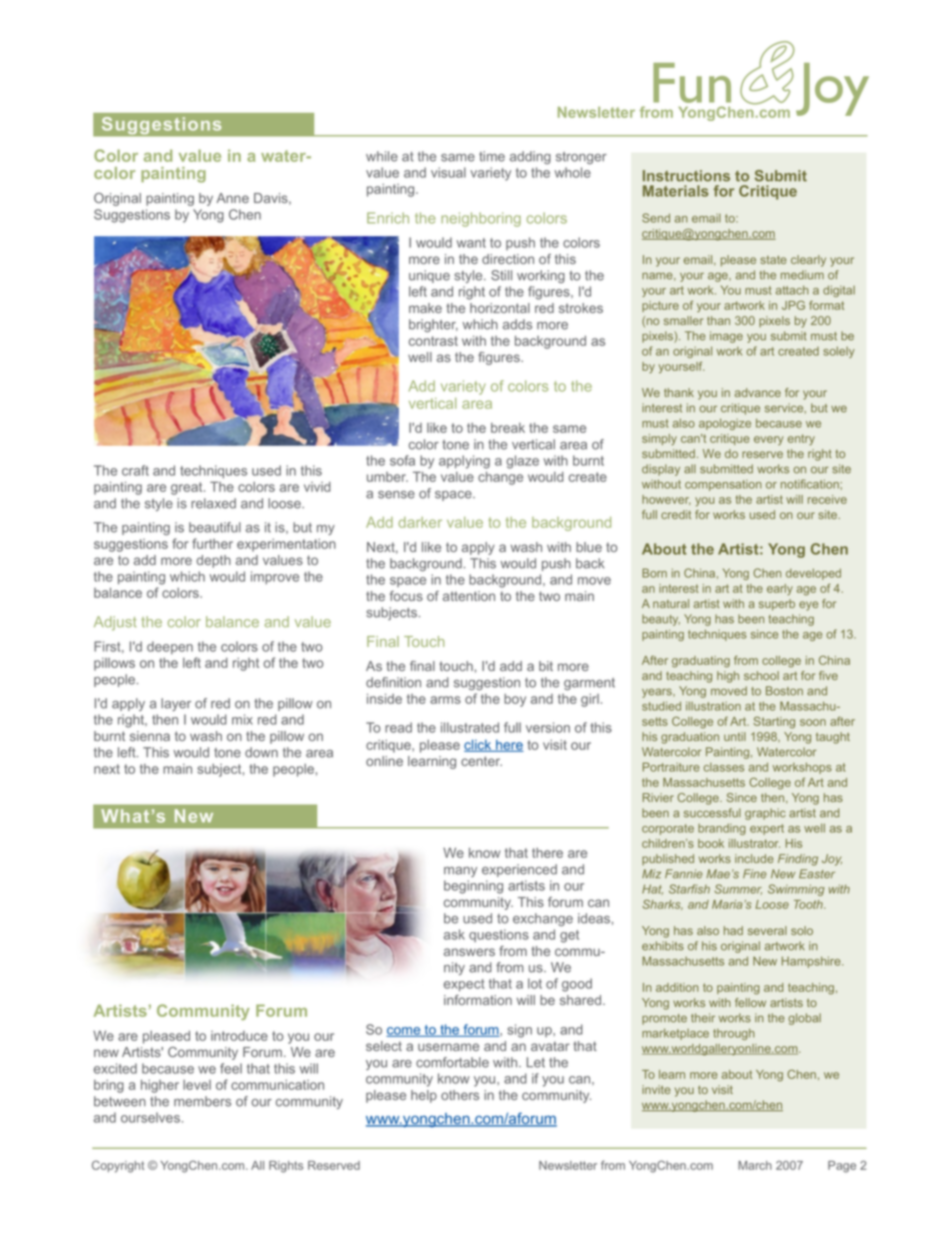 The height and width of the screenshot is (1233, 952). What do you see at coordinates (692, 83) in the screenshot?
I see `Fun` at bounding box center [692, 83].
